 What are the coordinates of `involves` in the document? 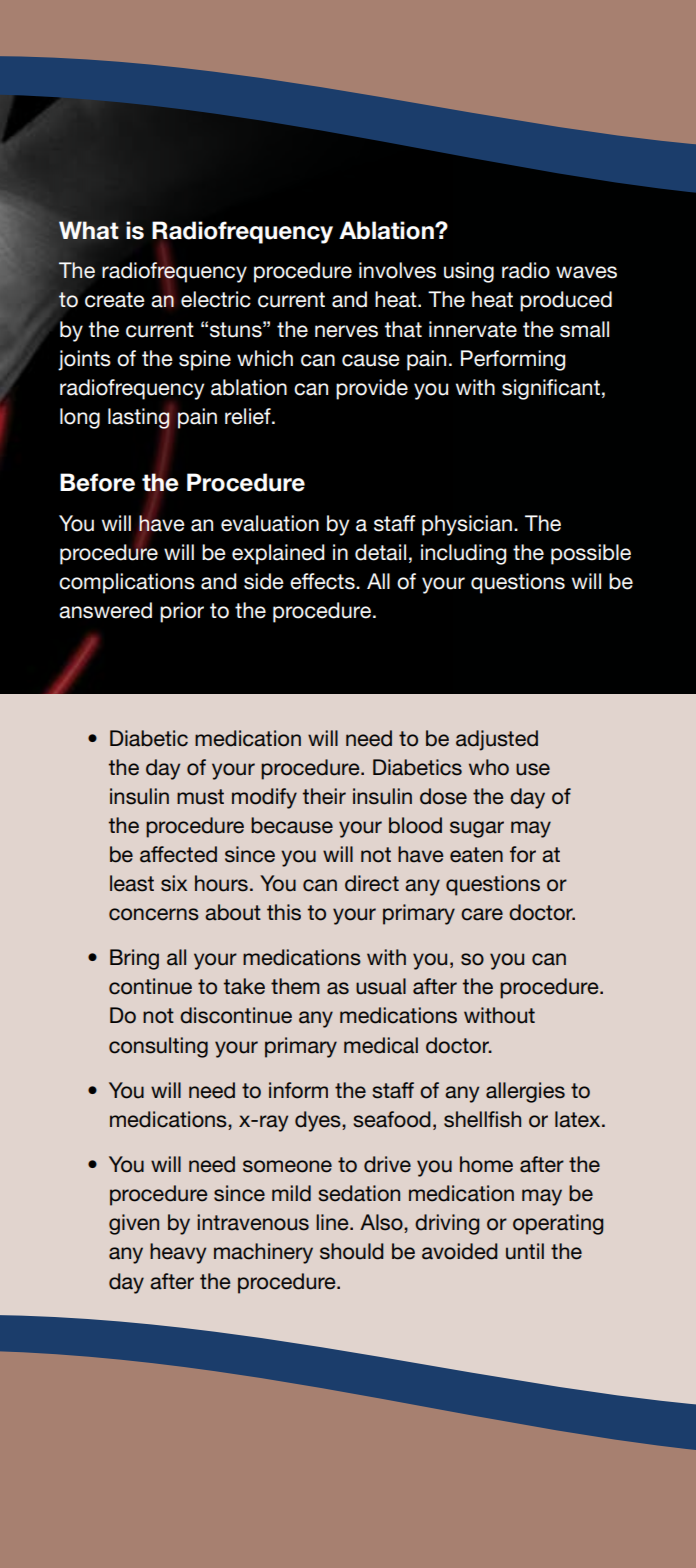 It's located at (397, 270).
